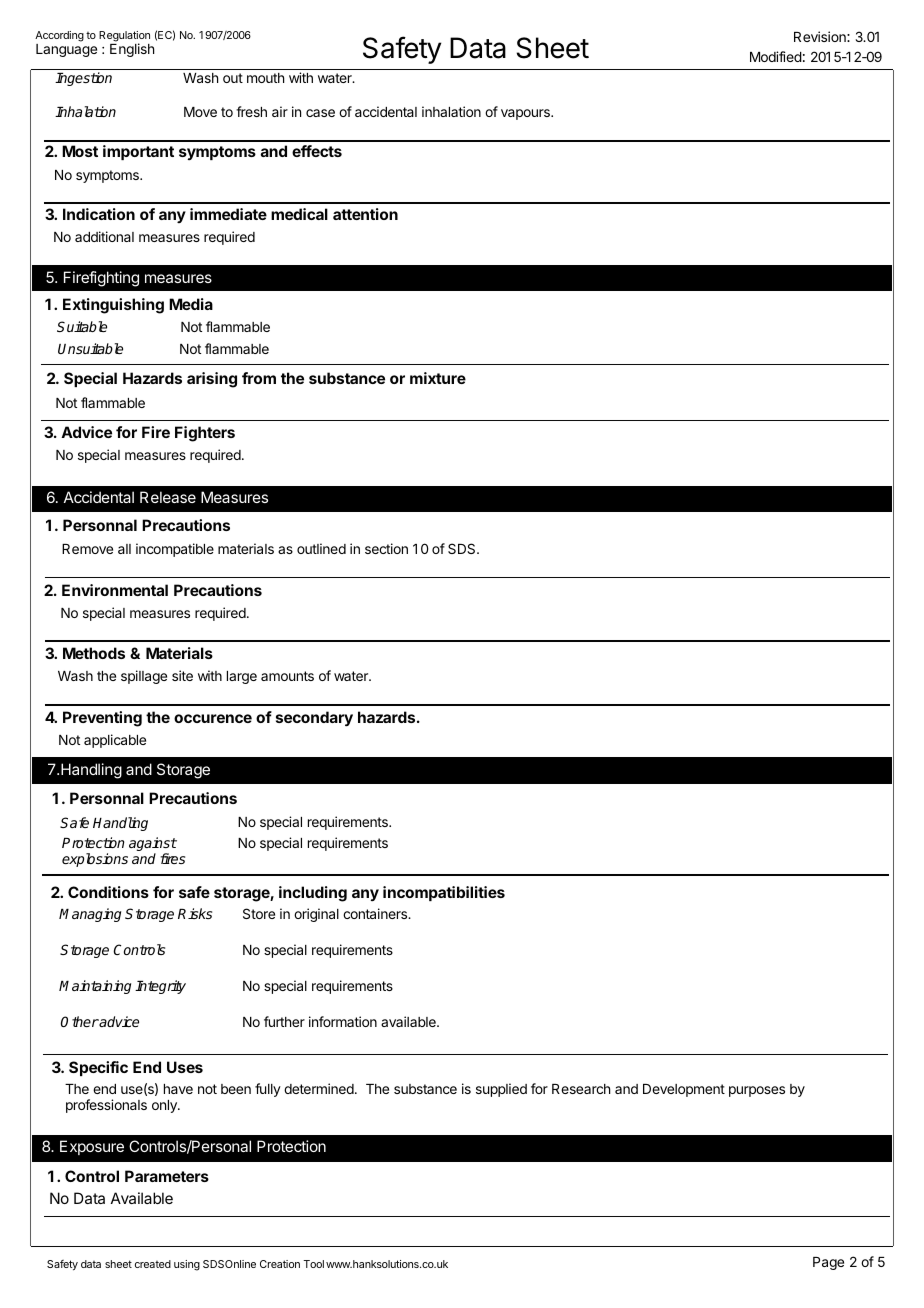 The height and width of the document is (1308, 924). Describe the element at coordinates (132, 50) in the document. I see `English` at that location.
